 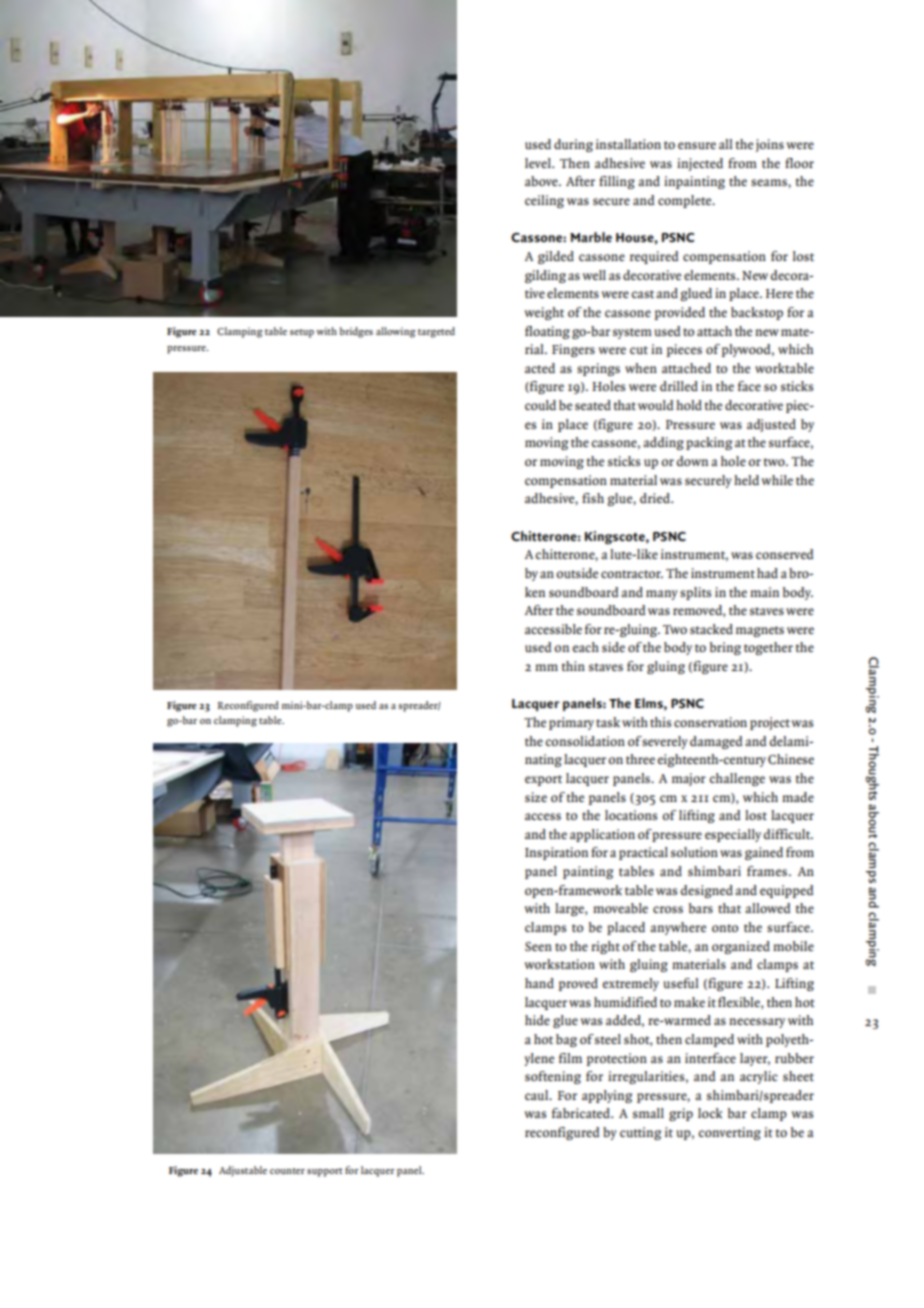 I want to click on support, so click(x=325, y=1172).
